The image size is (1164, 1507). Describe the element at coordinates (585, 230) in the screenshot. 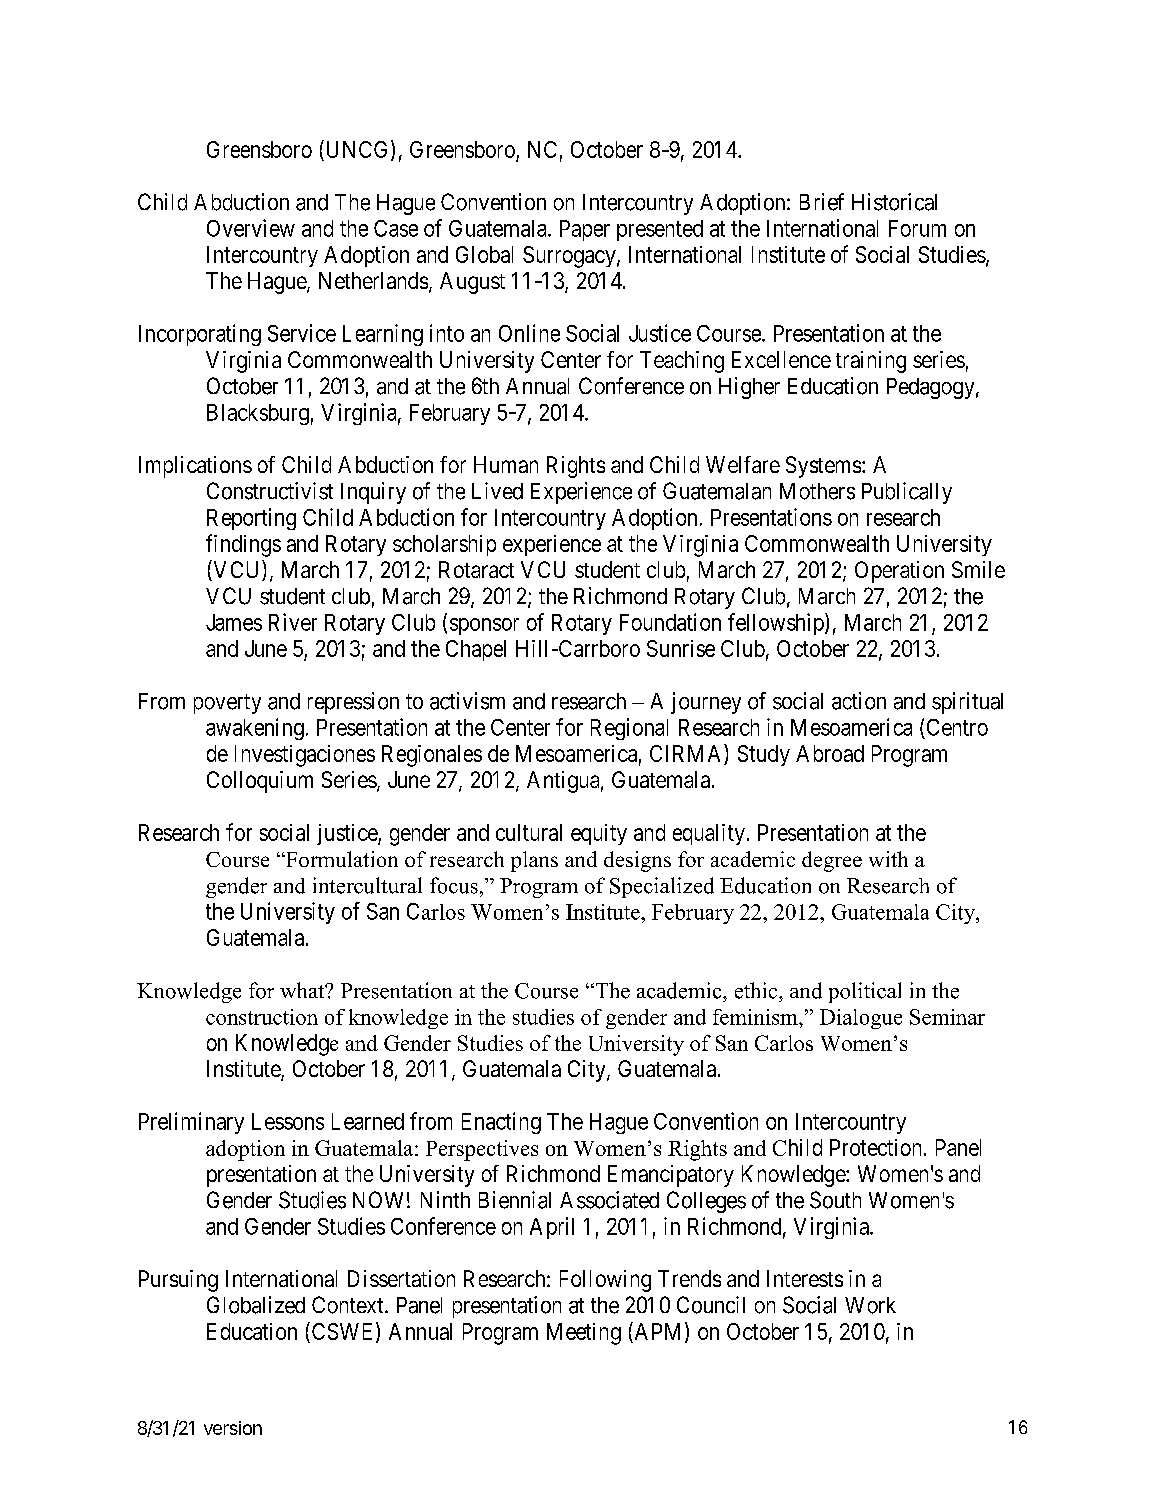

I see `Paper` at that location.
